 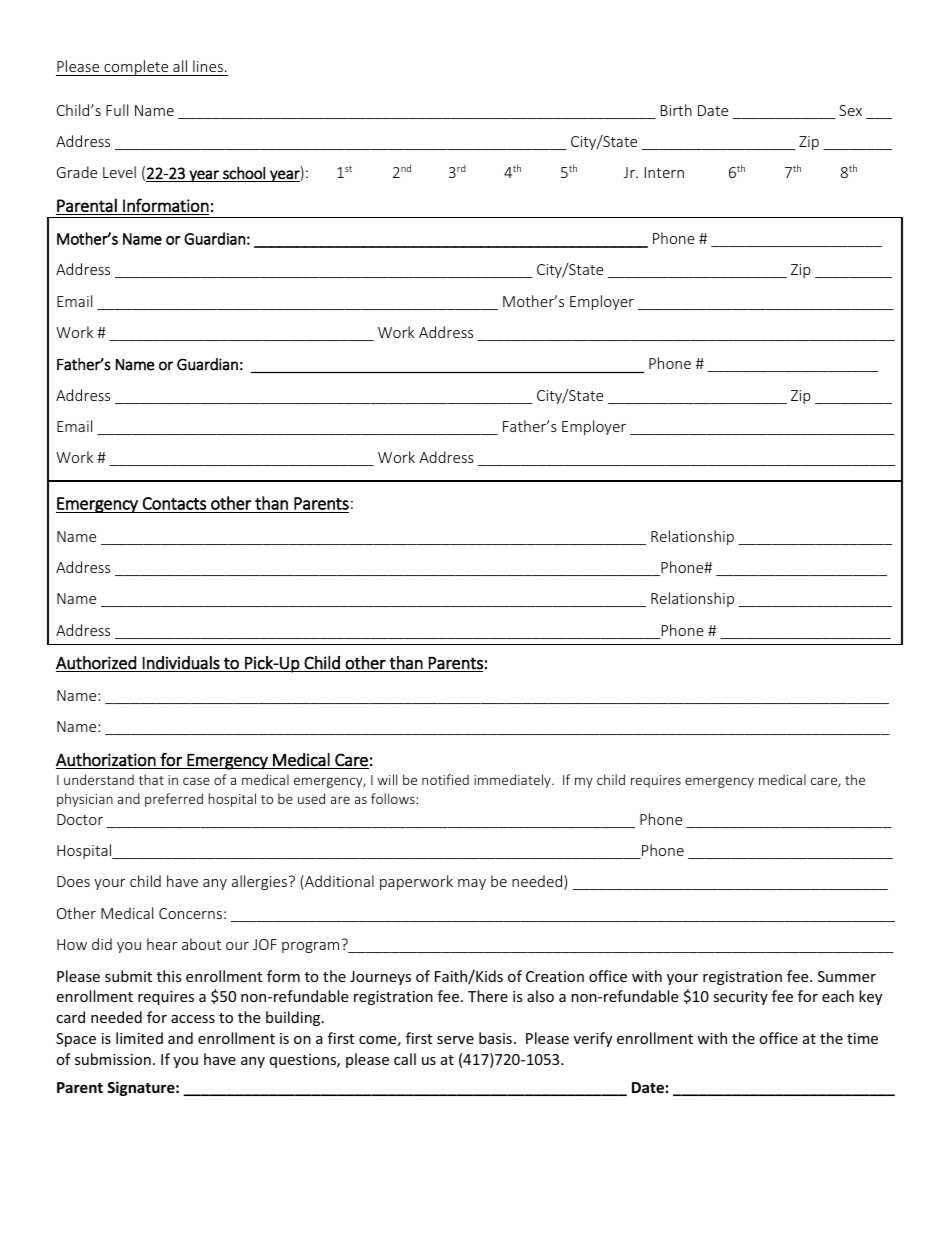 I want to click on notified, so click(x=445, y=779).
